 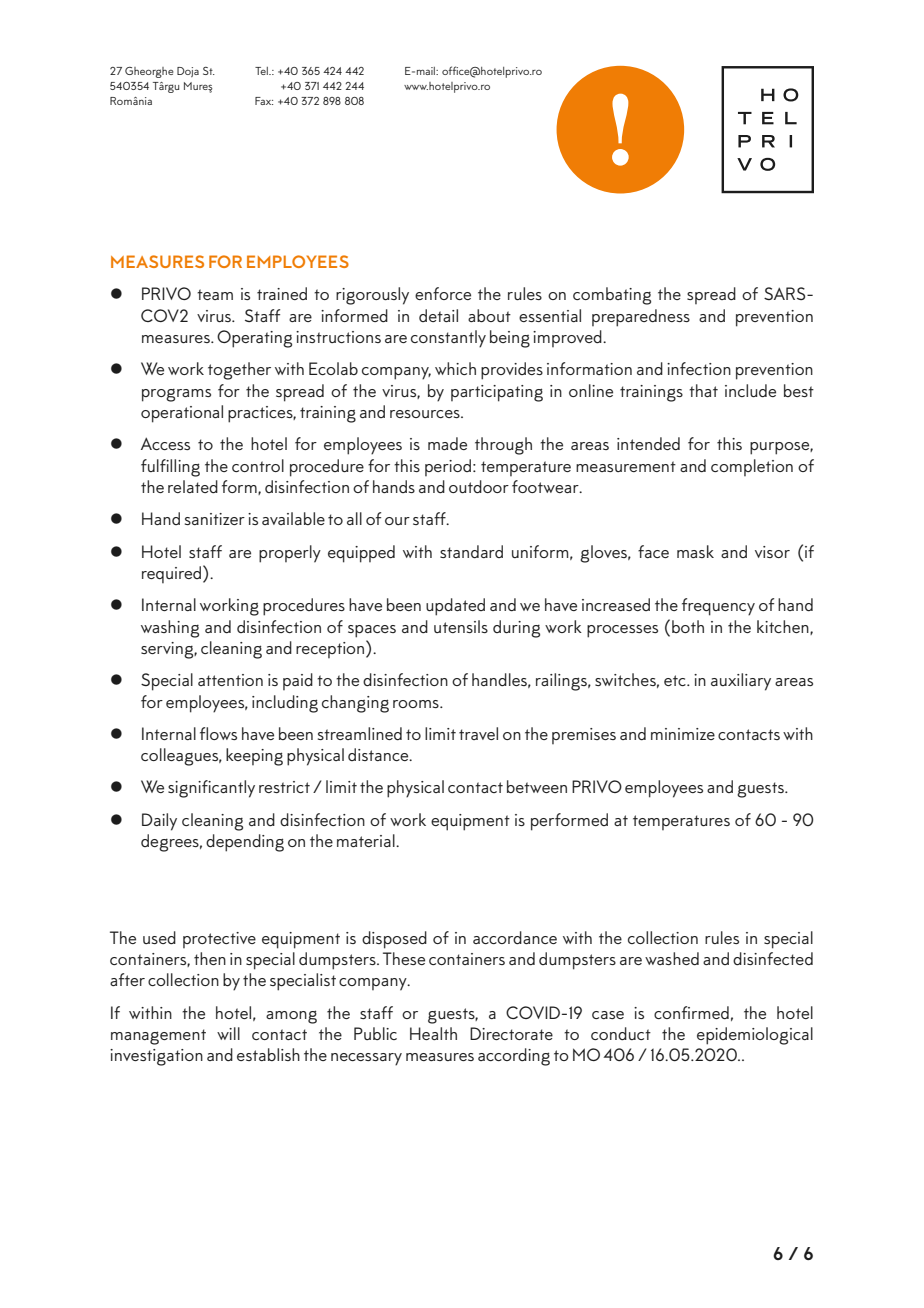 I want to click on Fax, so click(x=264, y=101).
